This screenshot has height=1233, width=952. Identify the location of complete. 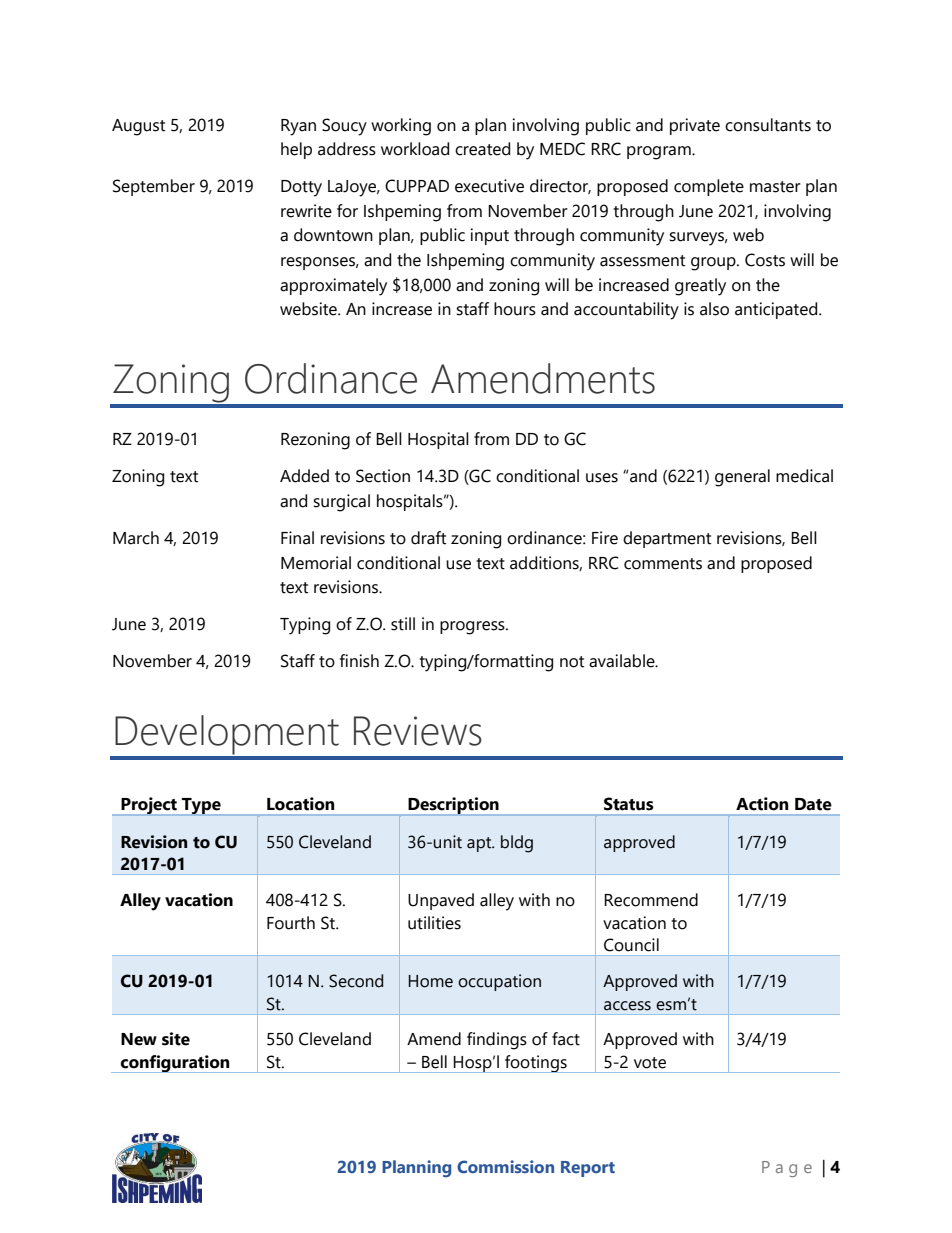
(709, 187).
